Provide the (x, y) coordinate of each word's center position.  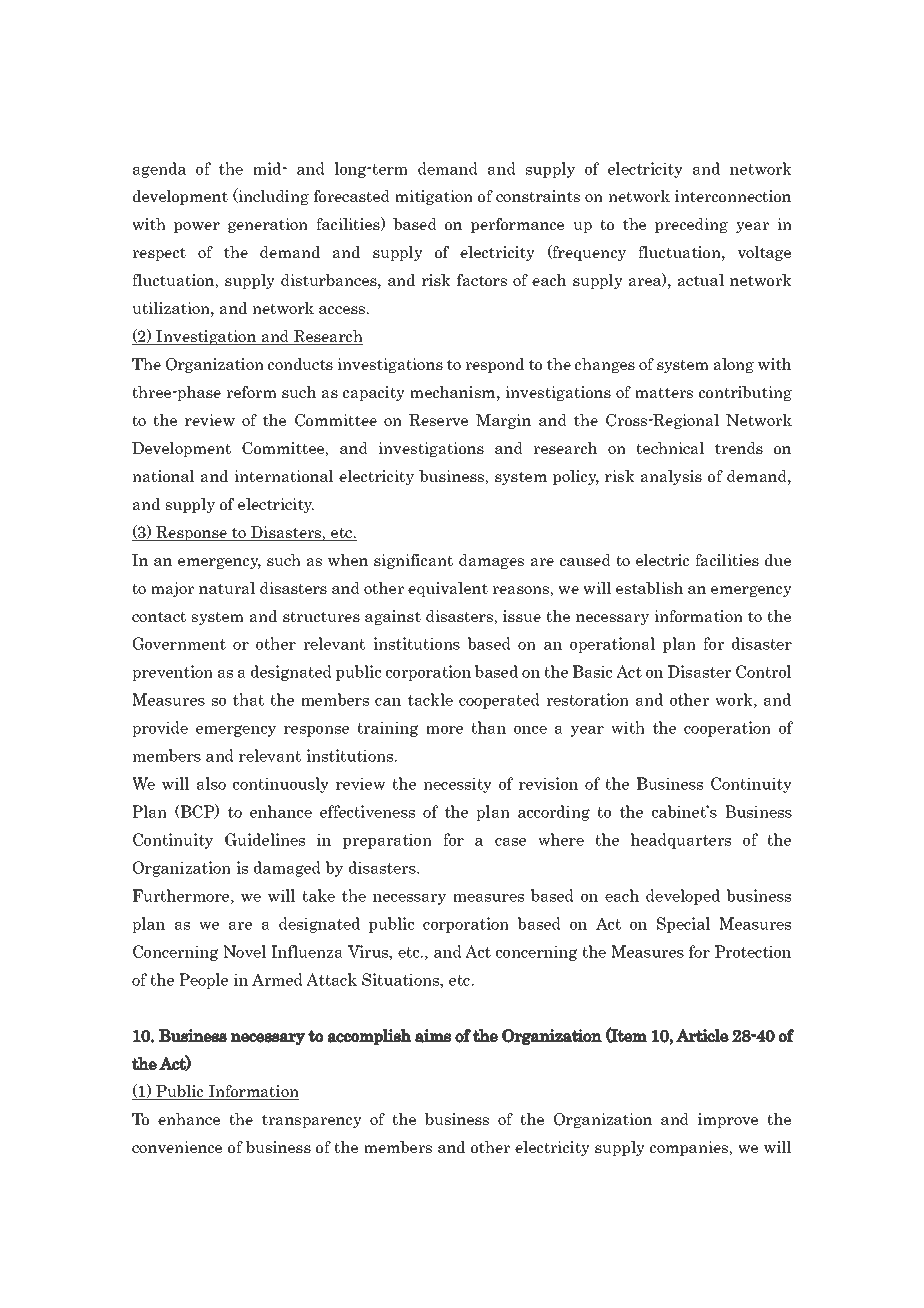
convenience (177, 1147)
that (248, 699)
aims (433, 1036)
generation (268, 225)
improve (728, 1120)
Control (764, 671)
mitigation (434, 197)
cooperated (499, 701)
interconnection (733, 196)
